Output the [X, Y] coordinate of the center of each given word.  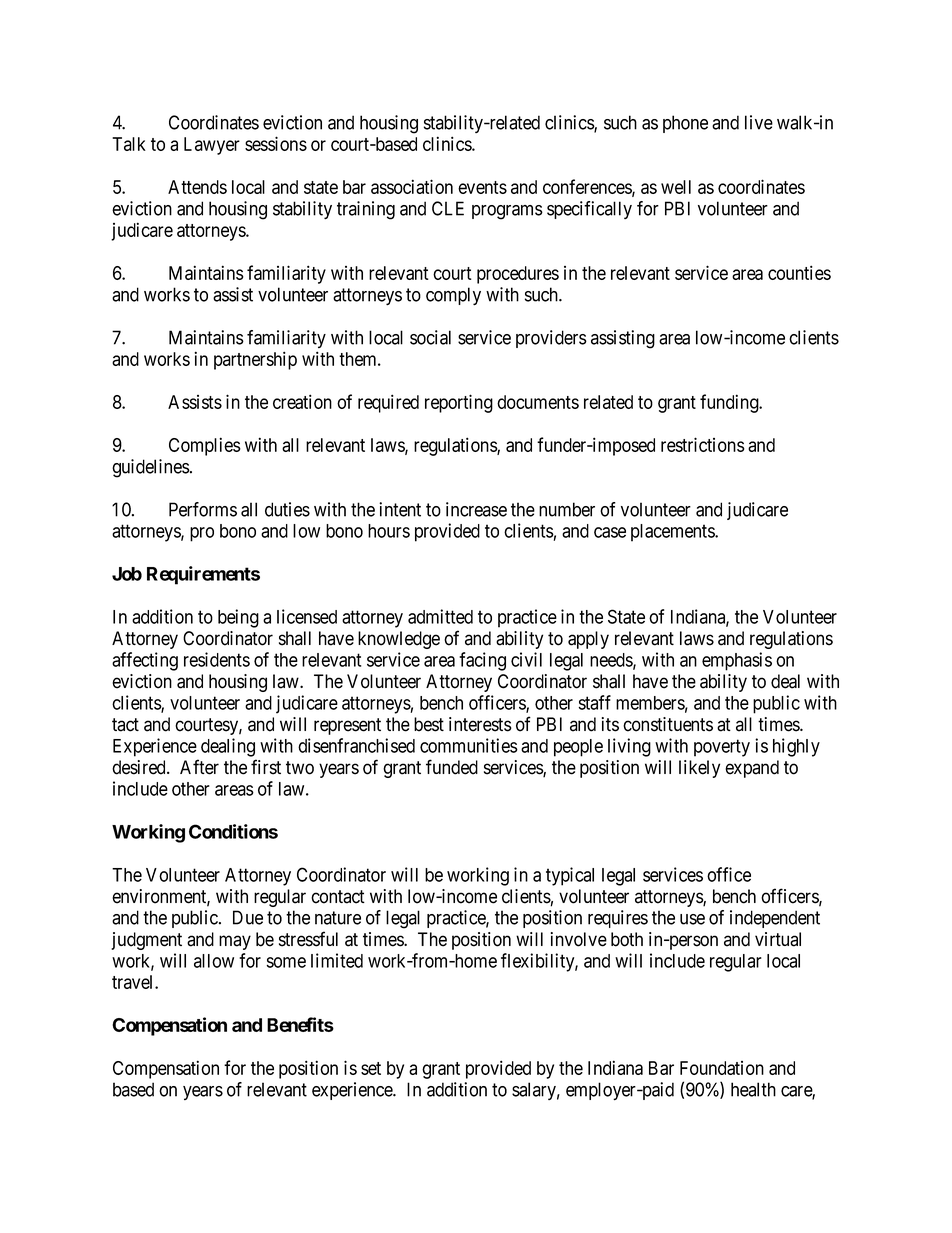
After [199, 767]
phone [685, 124]
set [371, 1068]
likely [699, 769]
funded [452, 767]
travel [134, 982]
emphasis [737, 661]
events [482, 187]
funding [730, 403]
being [238, 618]
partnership [255, 360]
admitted [440, 616]
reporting [459, 403]
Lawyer [212, 146]
